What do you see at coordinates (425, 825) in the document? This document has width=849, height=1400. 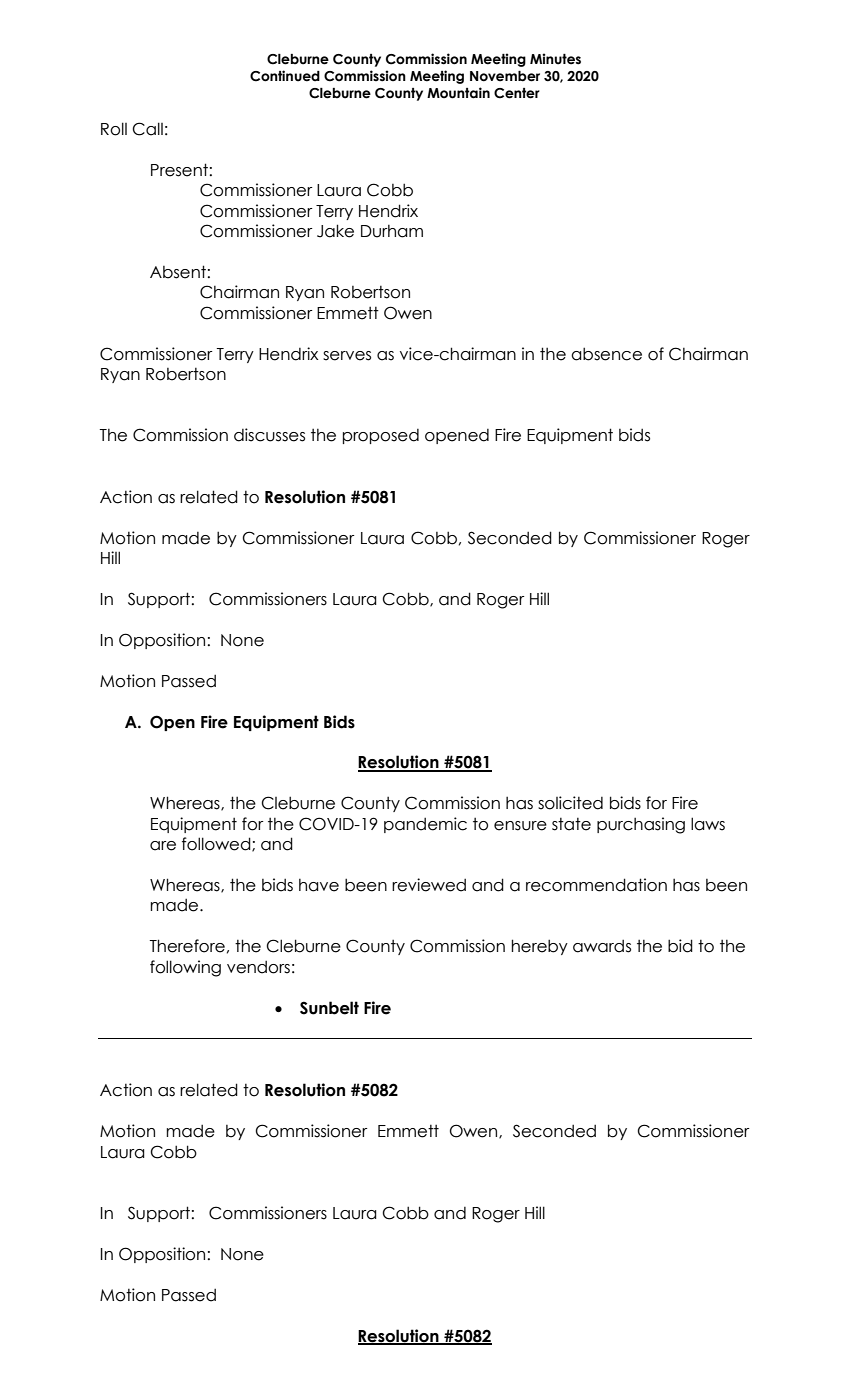 I see `pandemic` at bounding box center [425, 825].
